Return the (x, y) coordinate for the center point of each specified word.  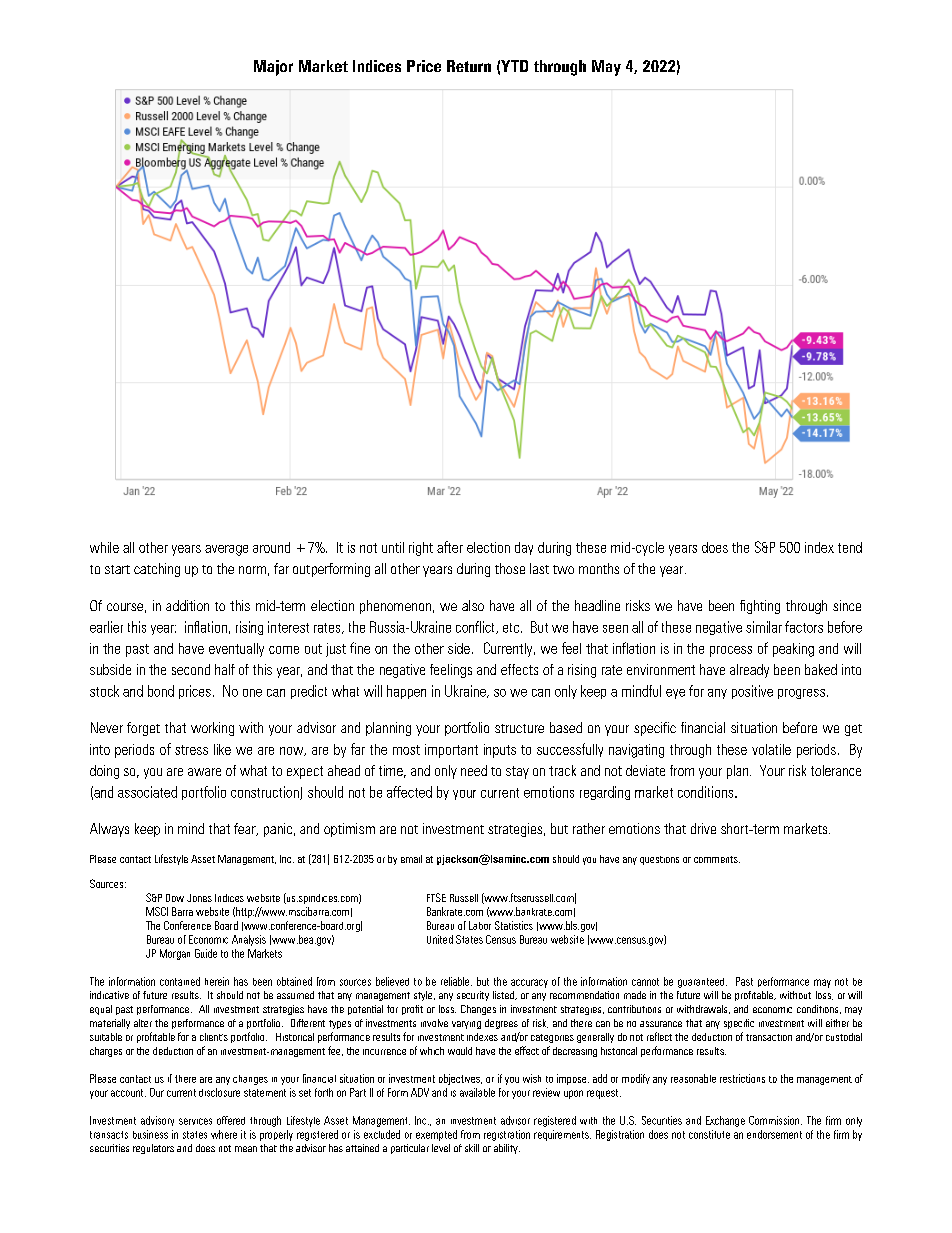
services (195, 1121)
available (477, 1092)
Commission (775, 1120)
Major (273, 68)
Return (469, 66)
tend (850, 547)
